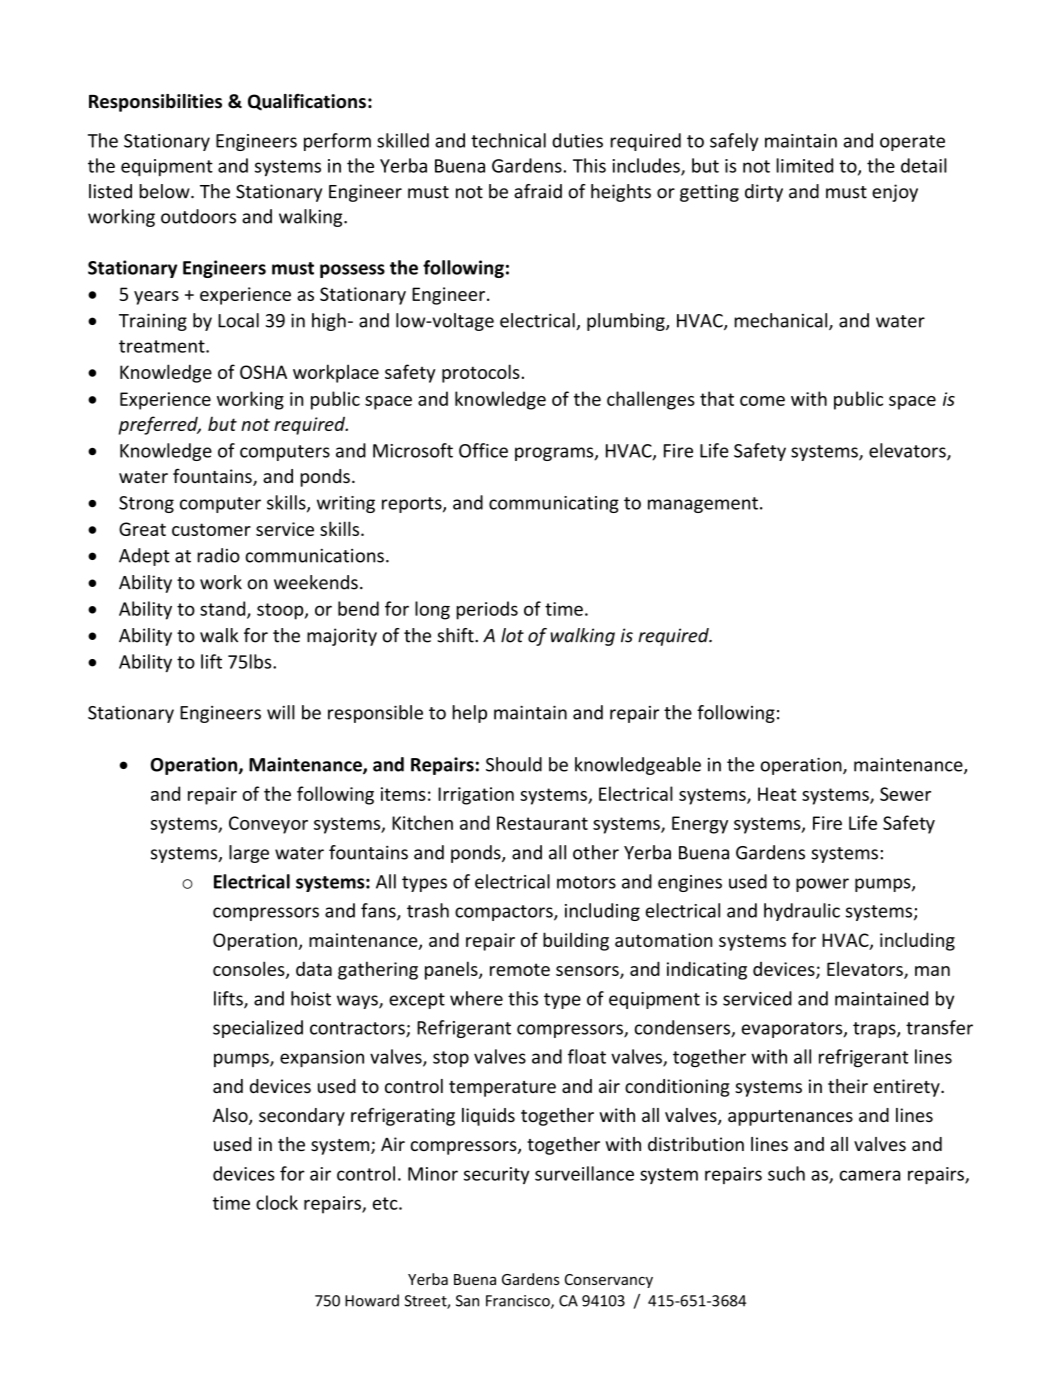 This page has height=1373, width=1061. Describe the element at coordinates (804, 165) in the page. I see `limited` at that location.
